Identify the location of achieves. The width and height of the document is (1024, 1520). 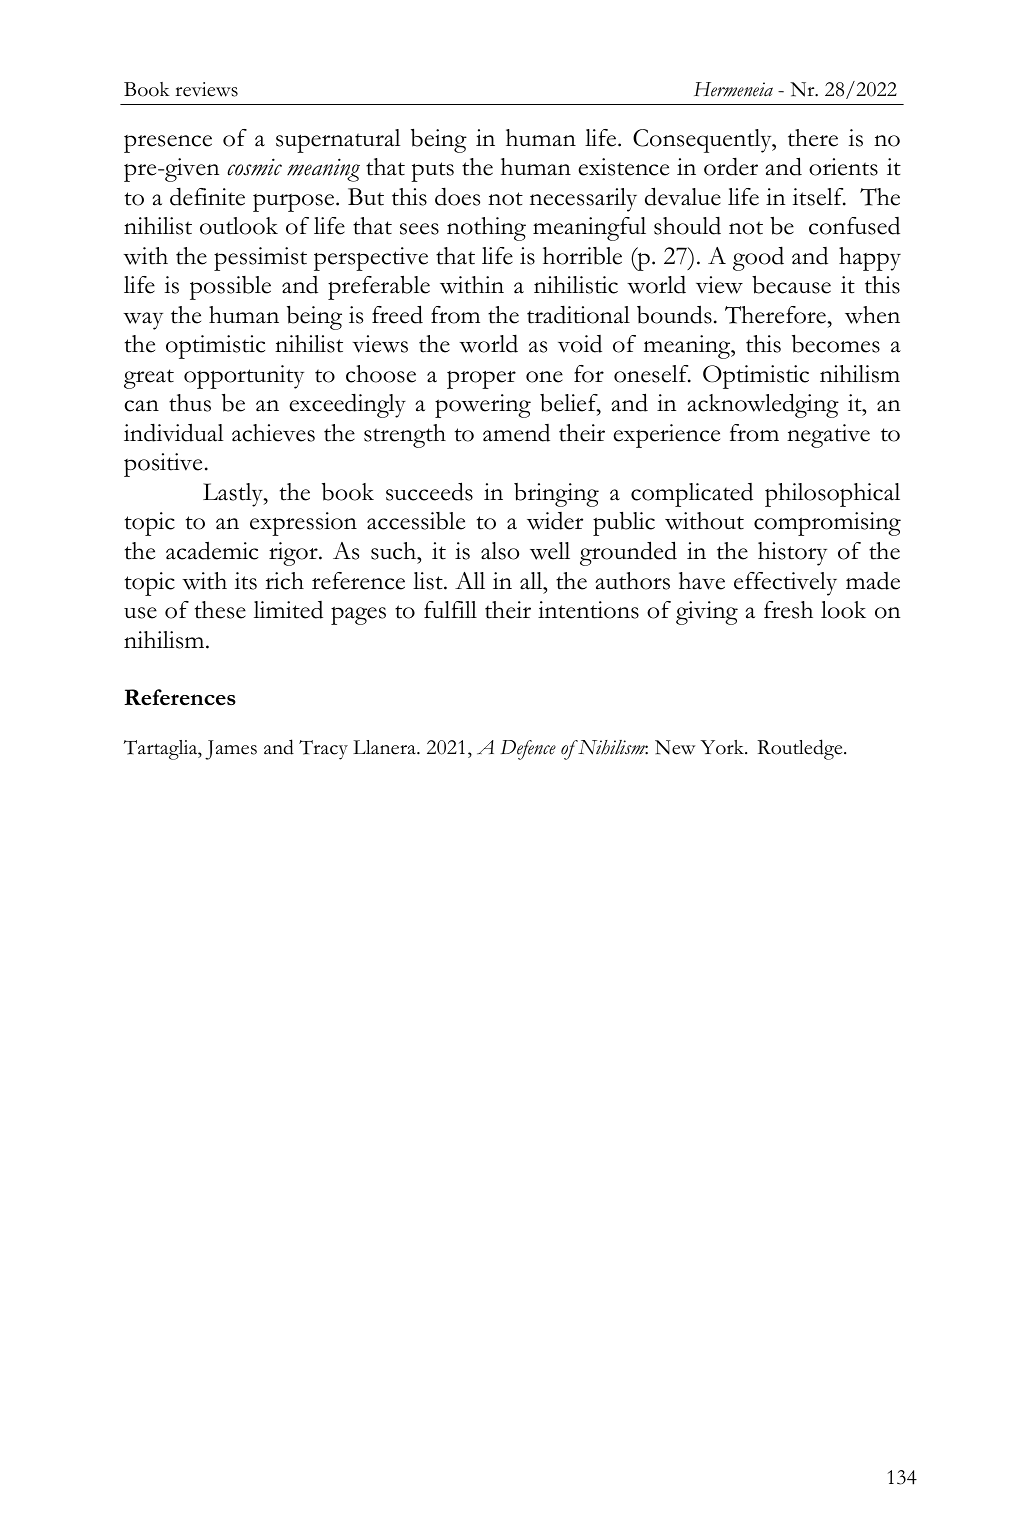
(273, 433).
